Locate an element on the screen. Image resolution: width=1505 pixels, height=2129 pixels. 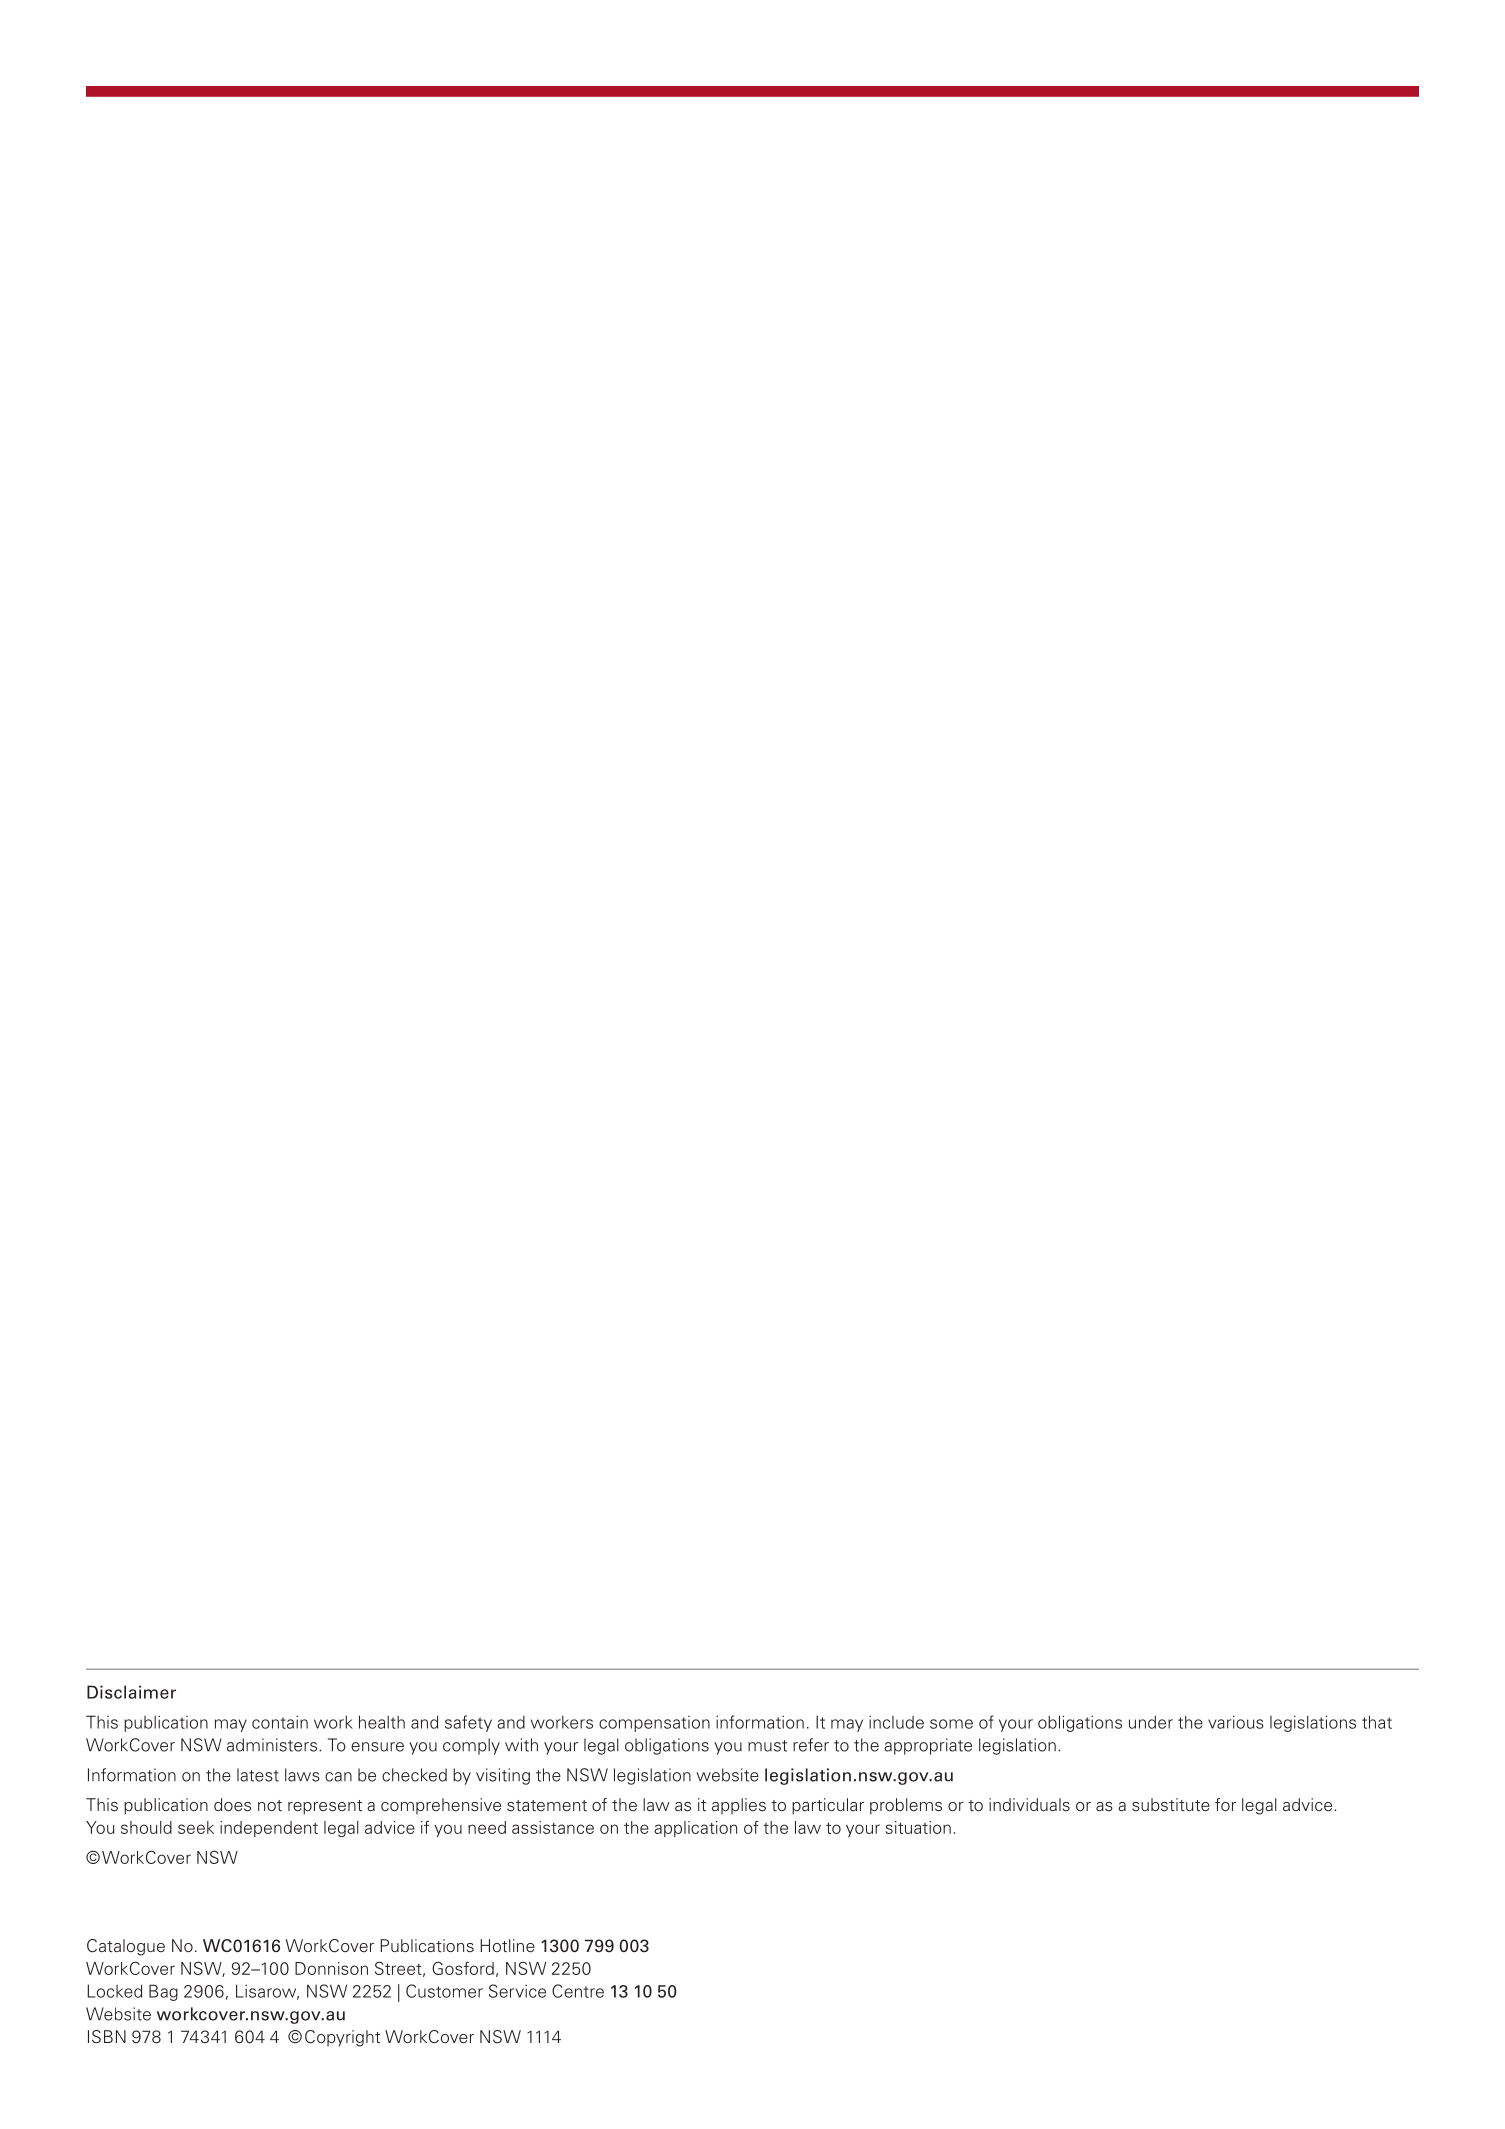
not is located at coordinates (270, 1805).
